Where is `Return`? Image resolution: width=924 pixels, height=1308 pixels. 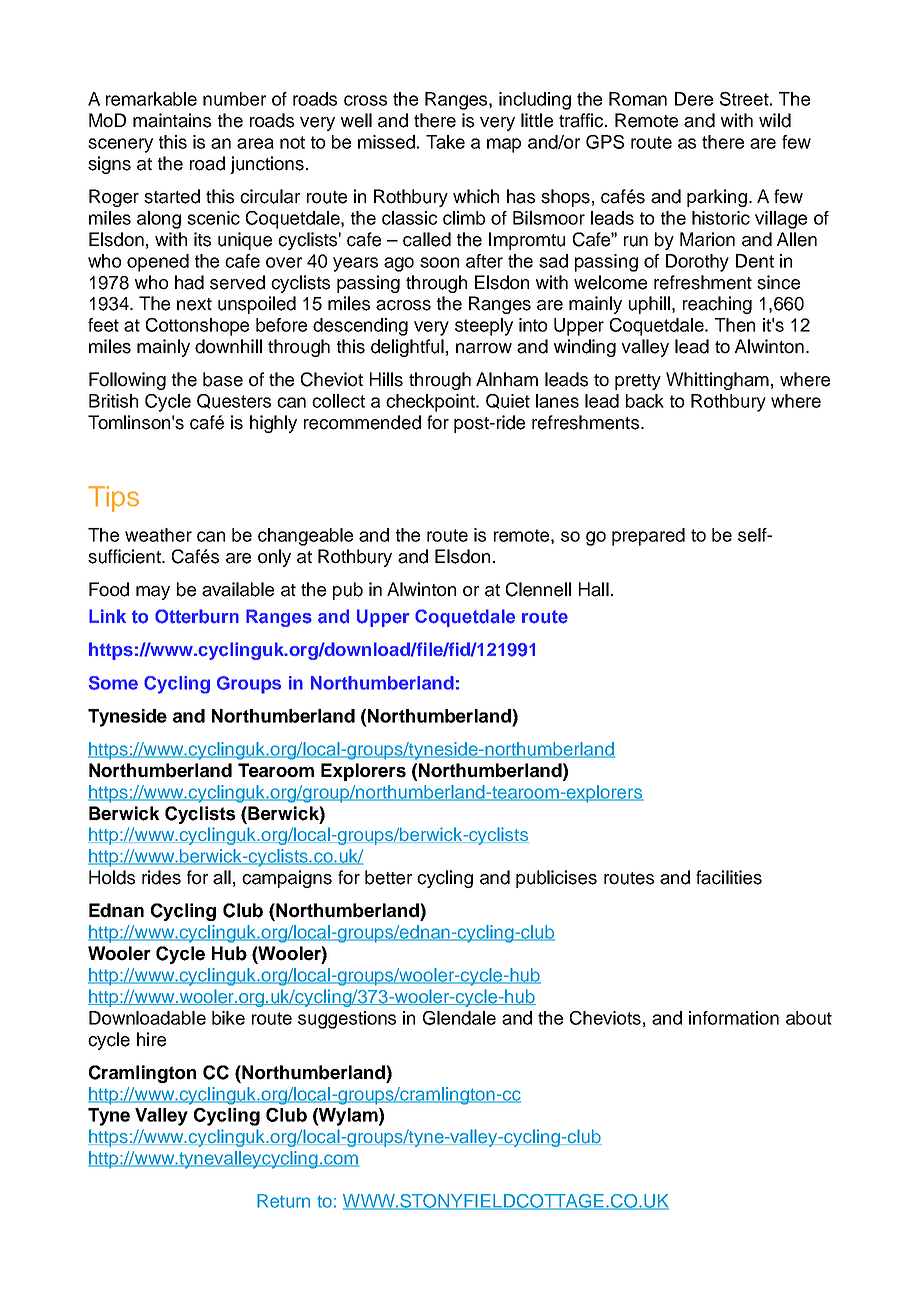 Return is located at coordinates (283, 1201).
